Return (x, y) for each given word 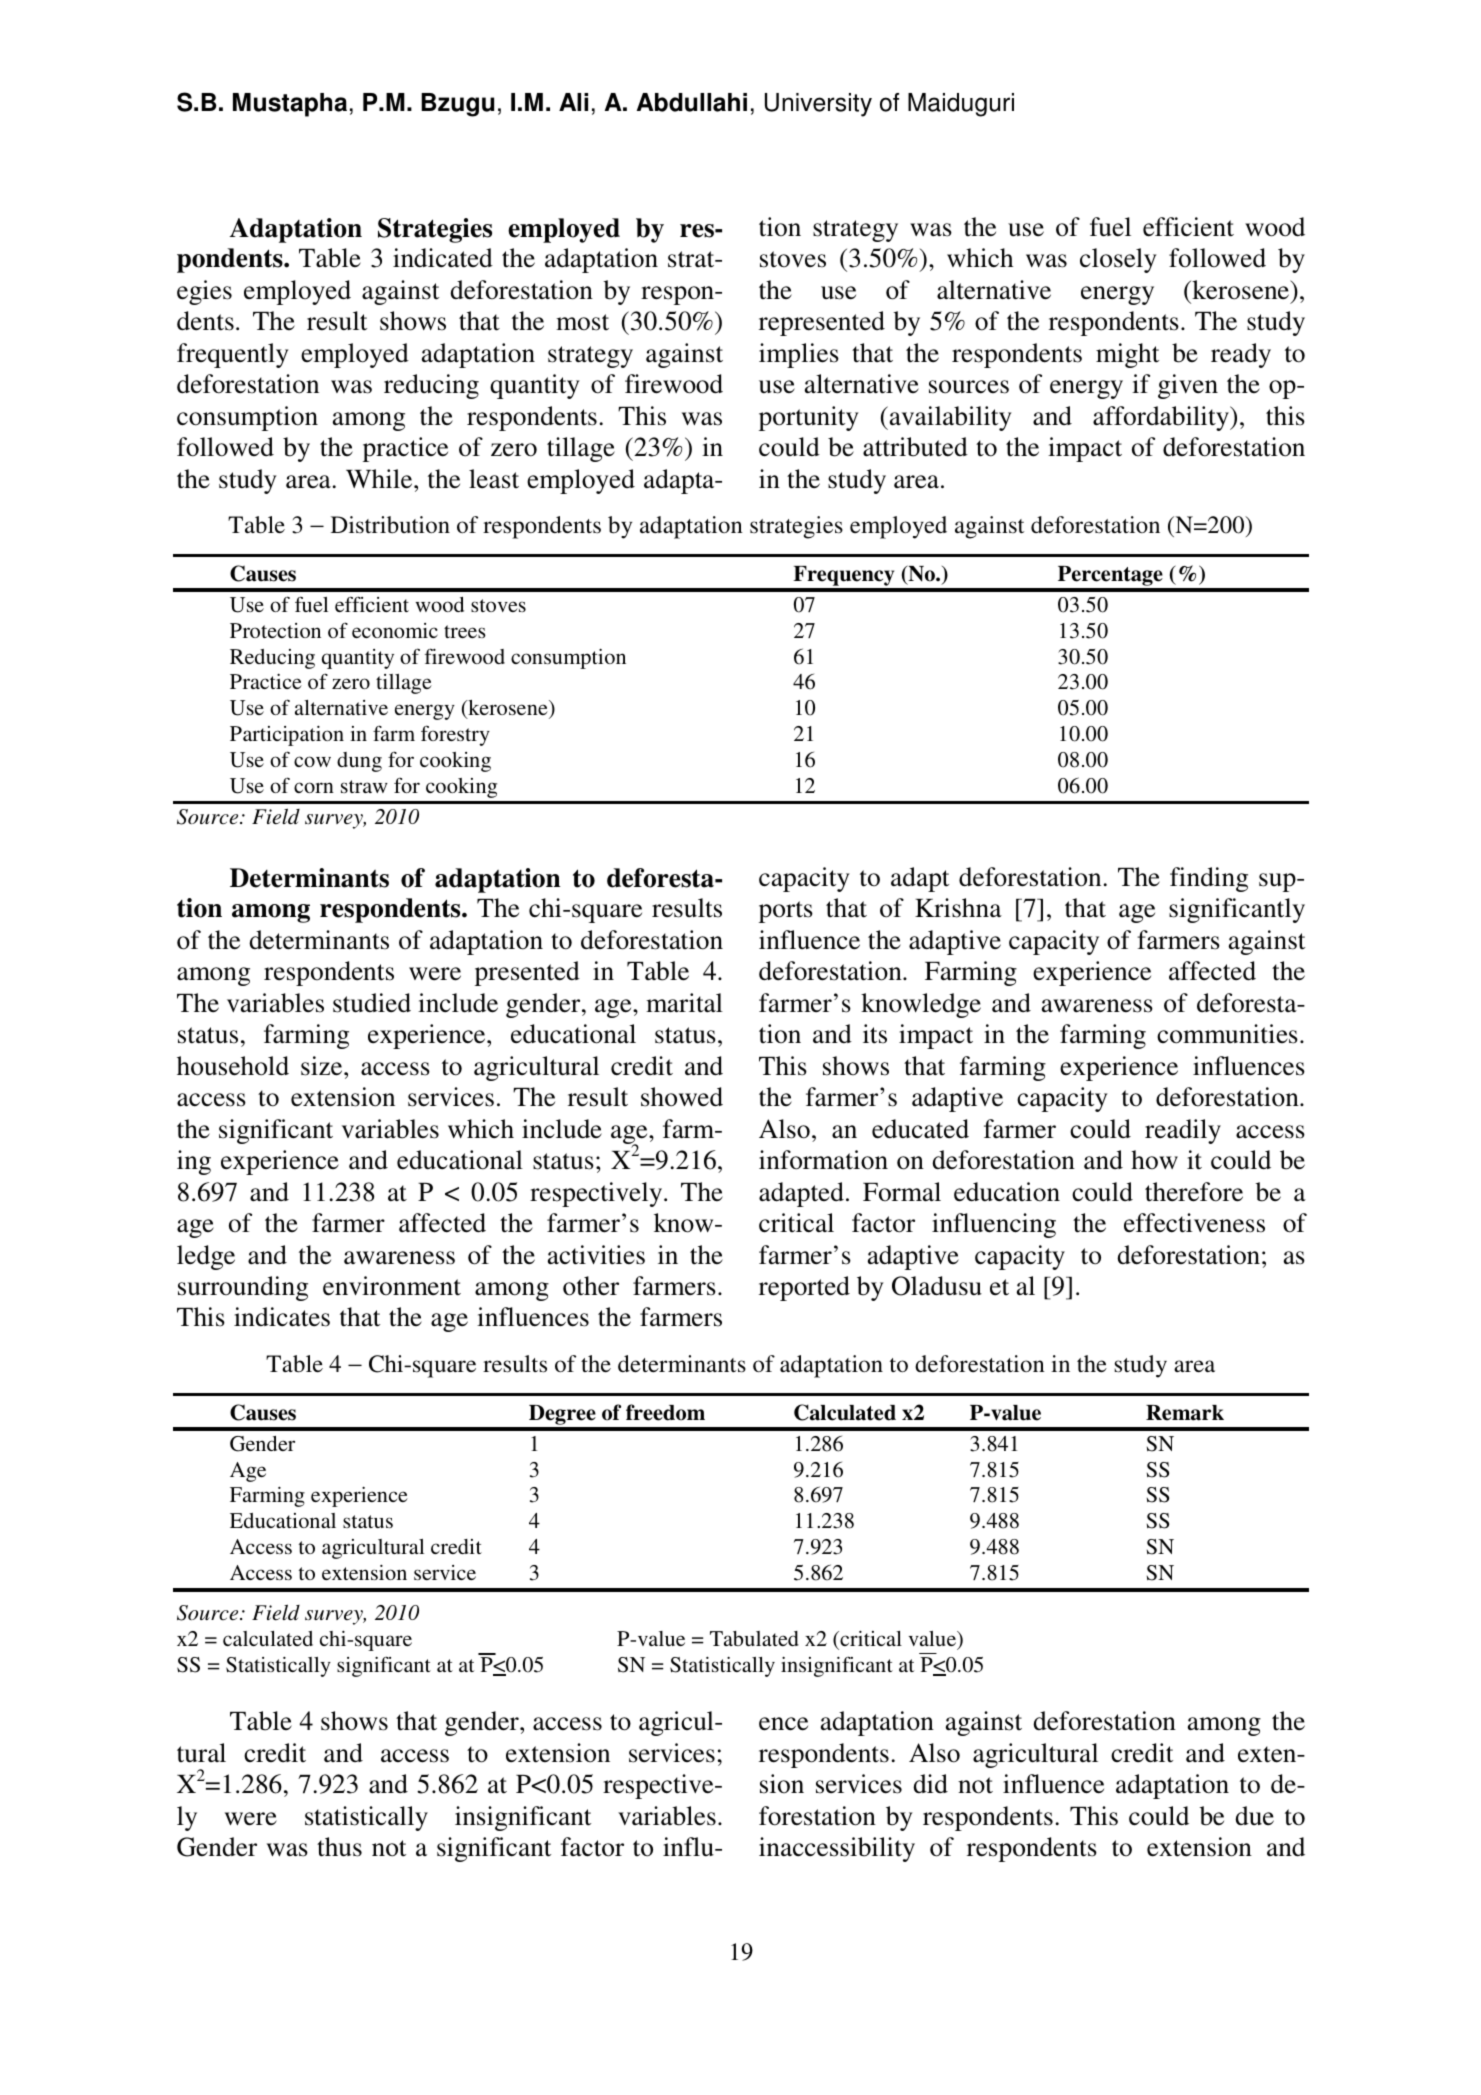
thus (339, 1847)
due (1254, 1816)
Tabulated (754, 1638)
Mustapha (290, 105)
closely (1118, 260)
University (818, 105)
